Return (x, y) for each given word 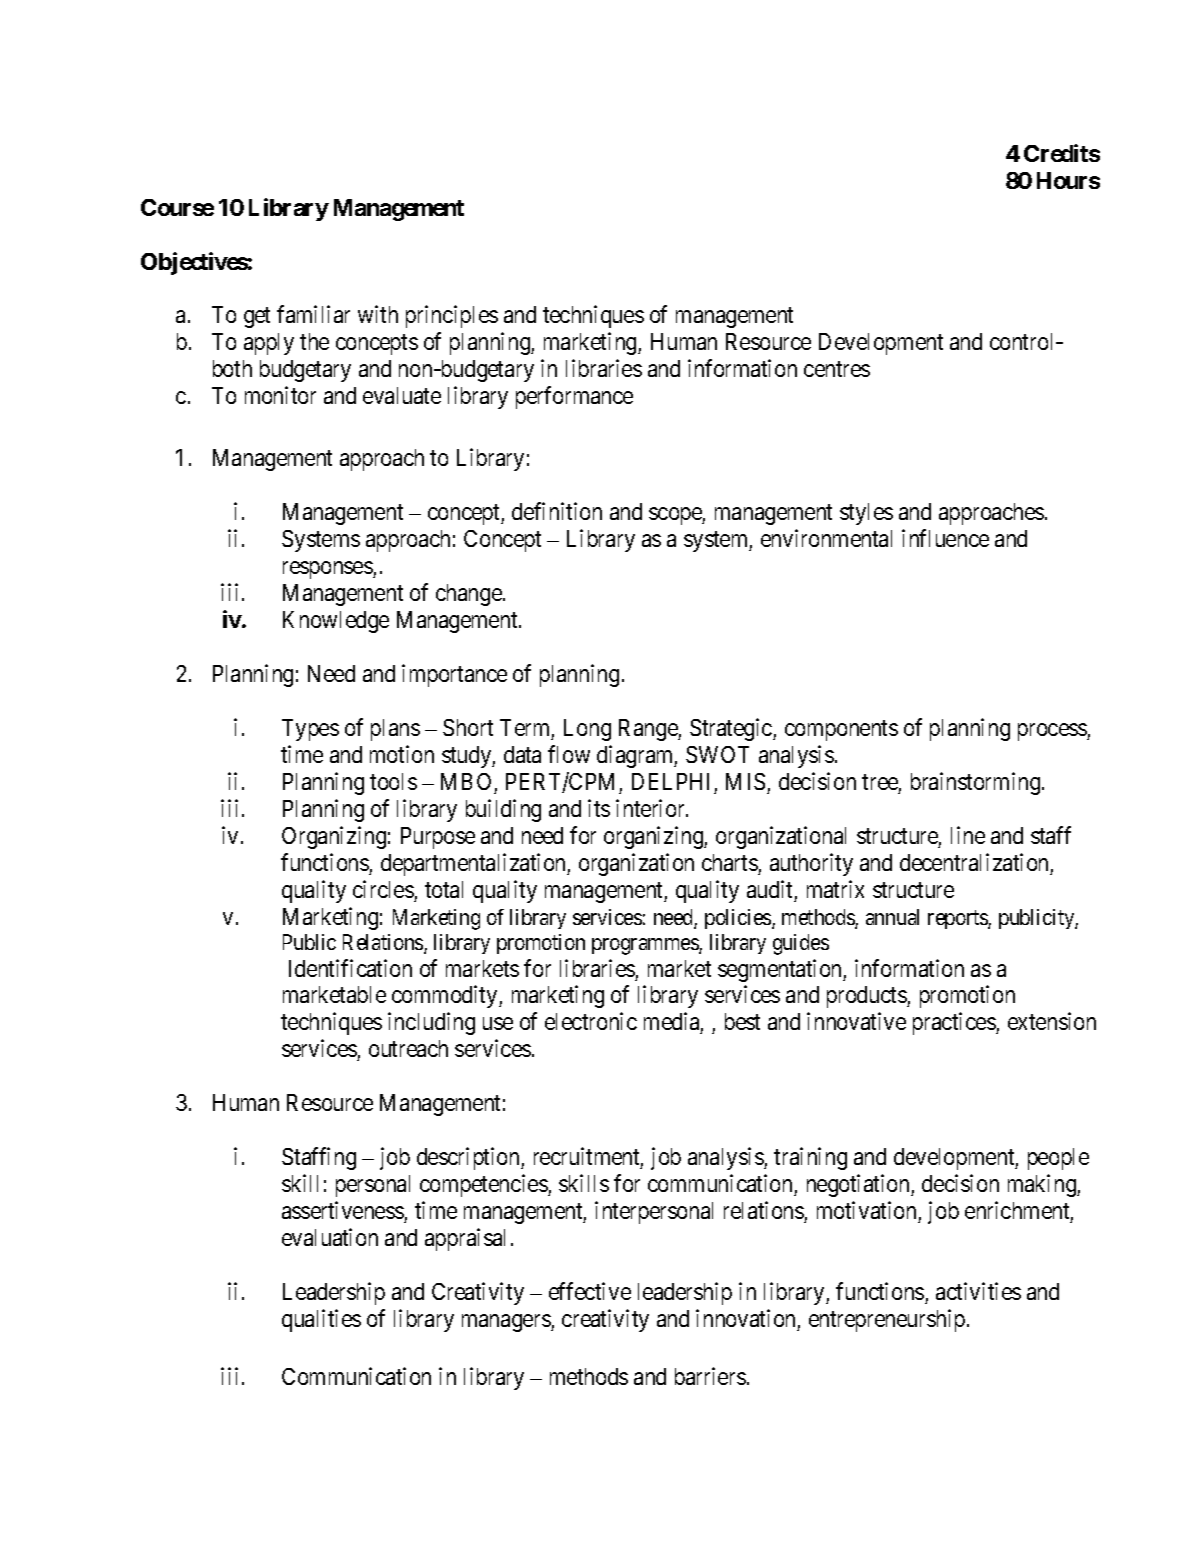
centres (837, 369)
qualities (321, 1320)
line (968, 835)
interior (652, 808)
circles (383, 889)
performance (574, 397)
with (378, 314)
